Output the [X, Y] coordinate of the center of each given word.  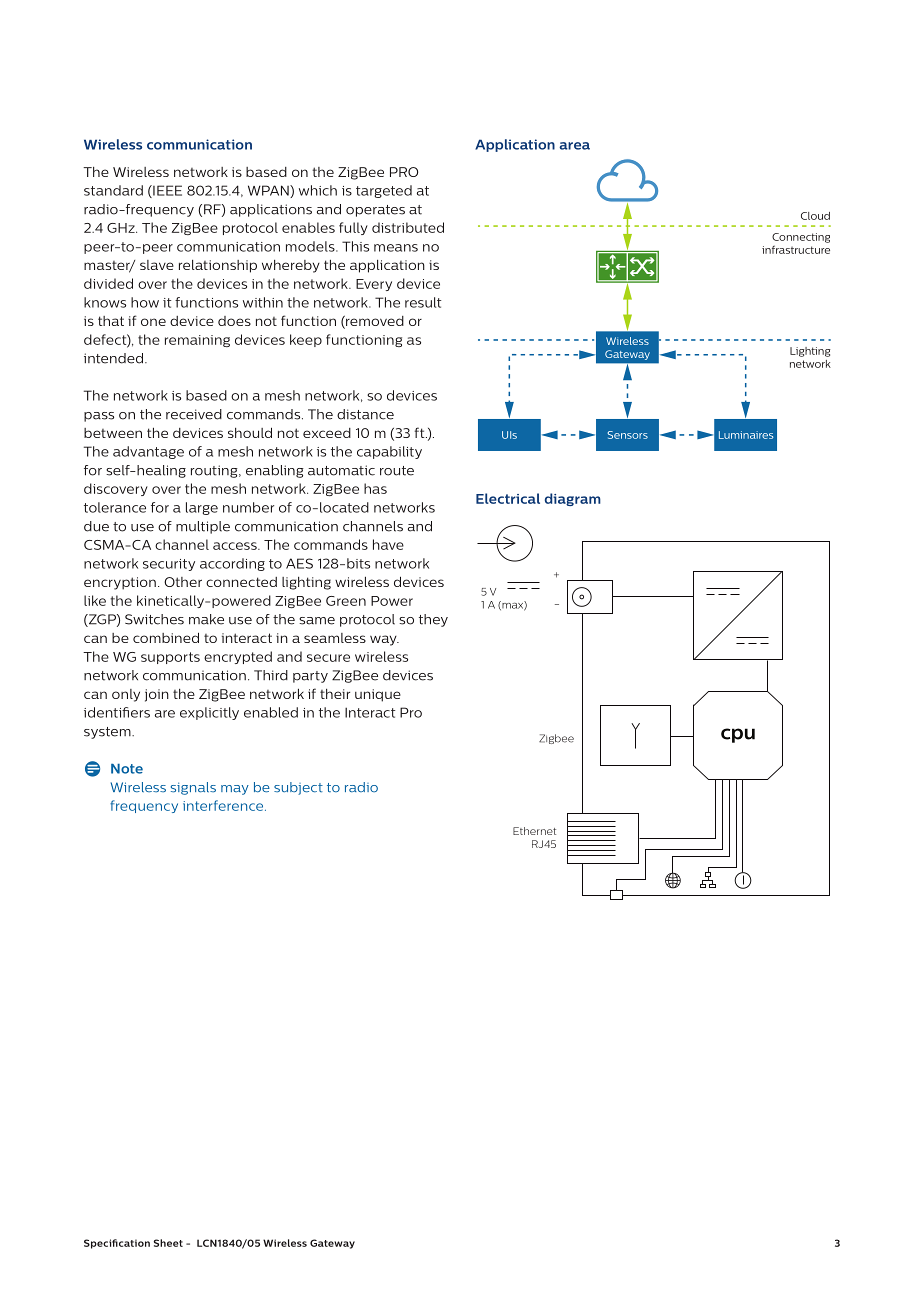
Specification [117, 1244]
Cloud [815, 216]
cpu [738, 735]
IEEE [166, 191]
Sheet [168, 1243]
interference [224, 805]
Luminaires [746, 435]
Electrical [508, 498]
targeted [384, 191]
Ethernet [534, 831]
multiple [203, 527]
